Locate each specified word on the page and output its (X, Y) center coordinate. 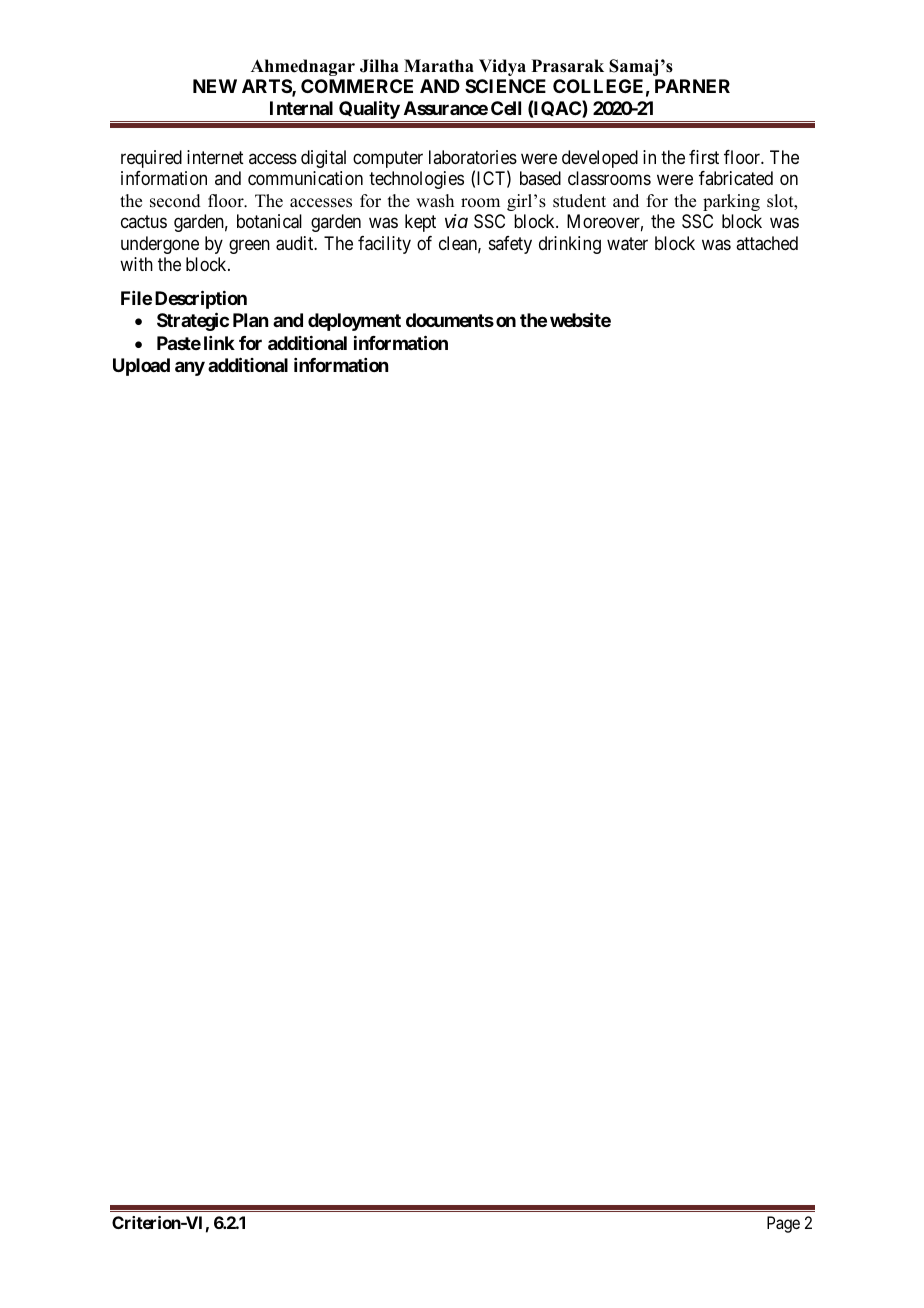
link (219, 343)
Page (783, 1224)
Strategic (193, 322)
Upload (141, 367)
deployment (354, 322)
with (136, 264)
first (704, 157)
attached (767, 243)
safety (510, 245)
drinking (570, 245)
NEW (215, 86)
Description (201, 299)
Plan (250, 320)
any (190, 368)
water (627, 244)
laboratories (473, 157)
